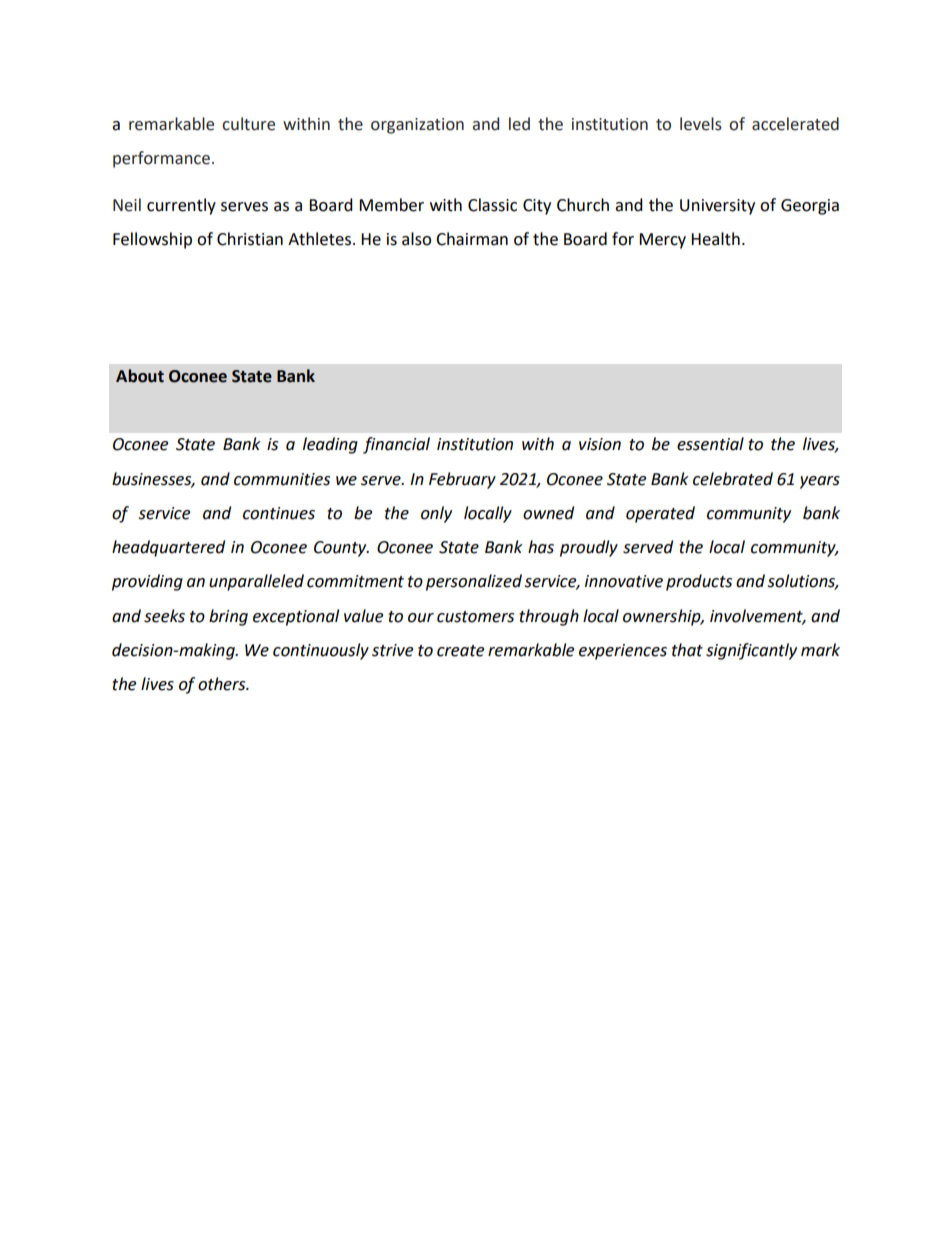 The width and height of the screenshot is (952, 1233). Describe the element at coordinates (460, 651) in the screenshot. I see `create` at that location.
